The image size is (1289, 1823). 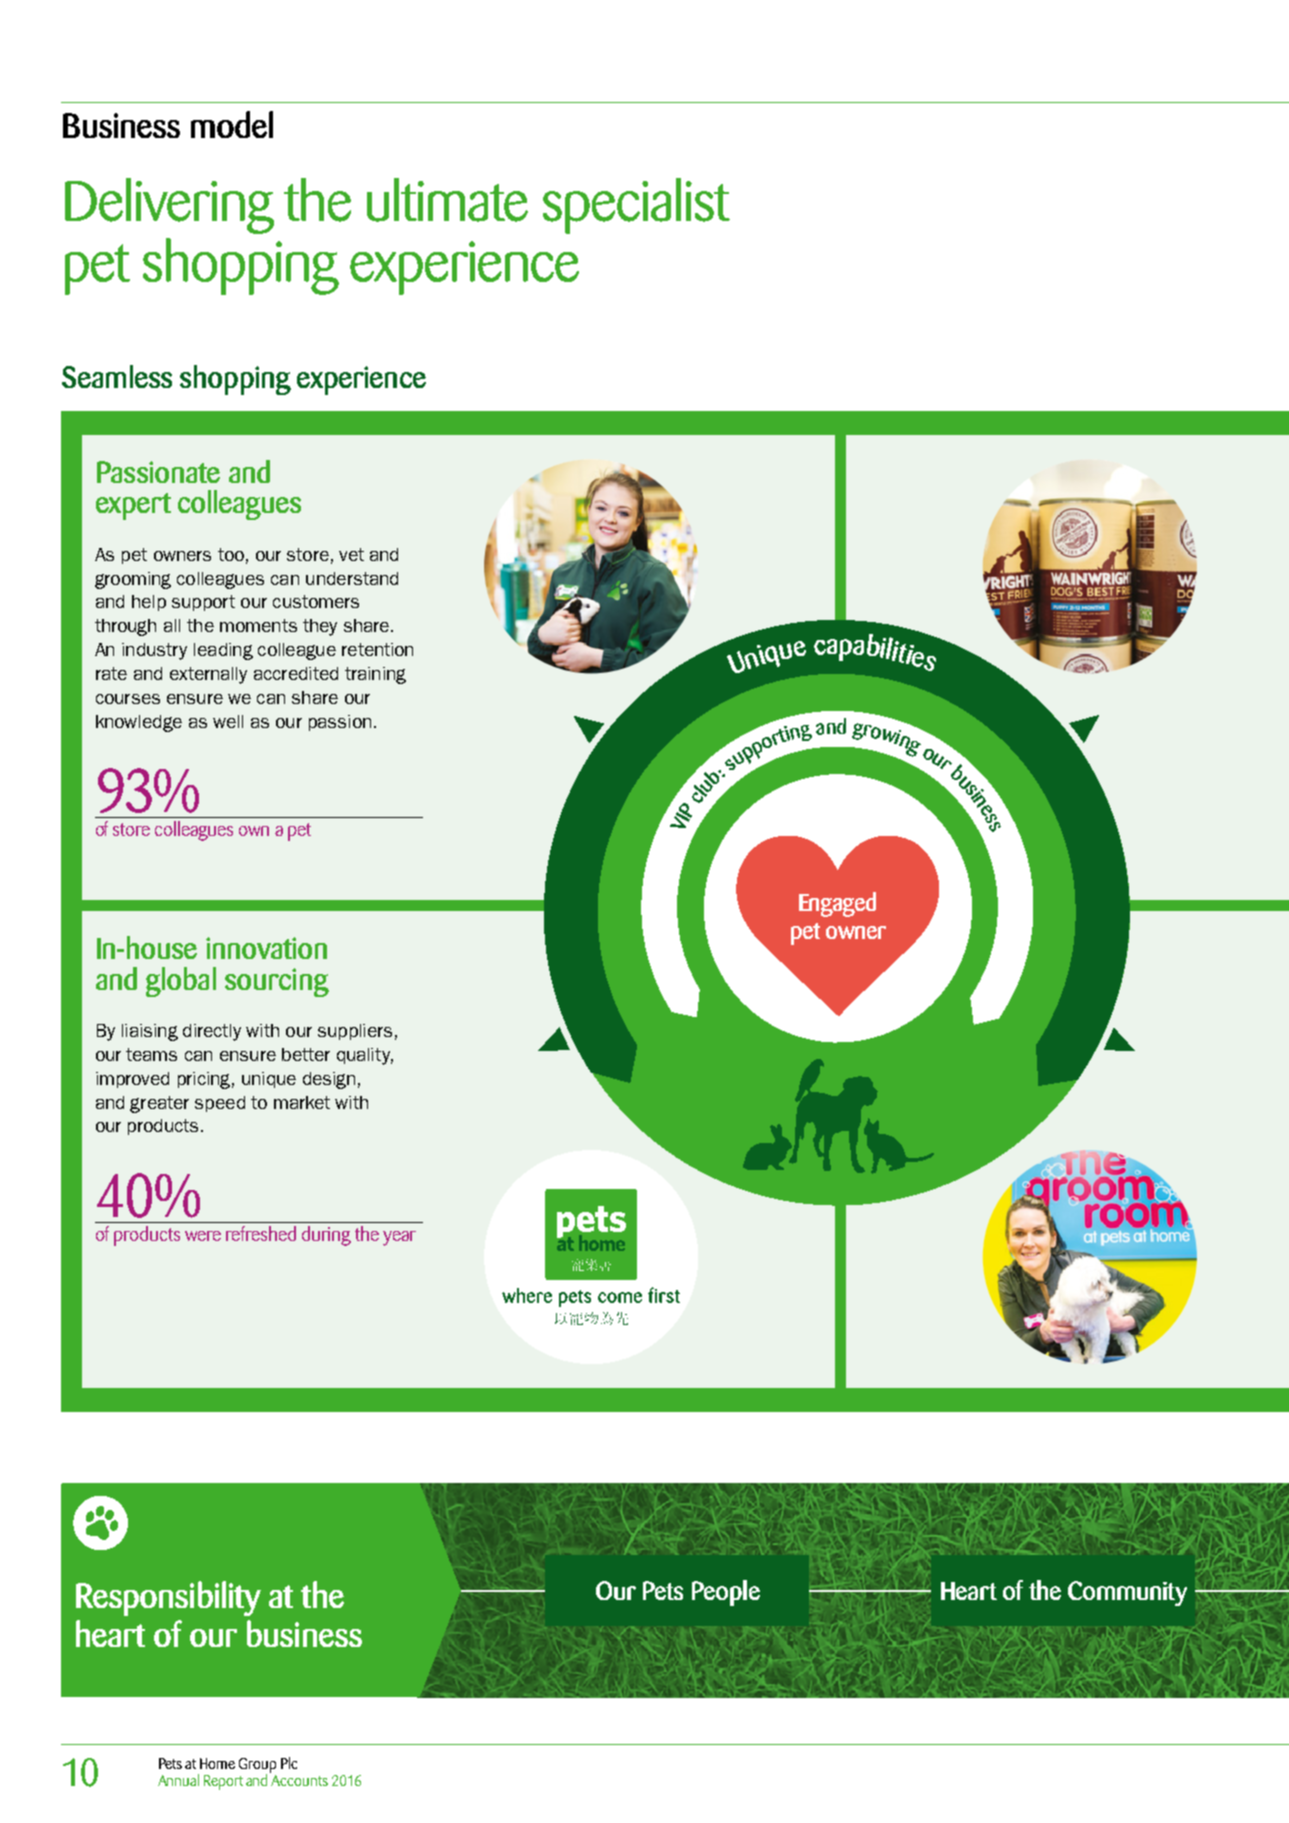 What do you see at coordinates (636, 206) in the document?
I see `specialist` at bounding box center [636, 206].
